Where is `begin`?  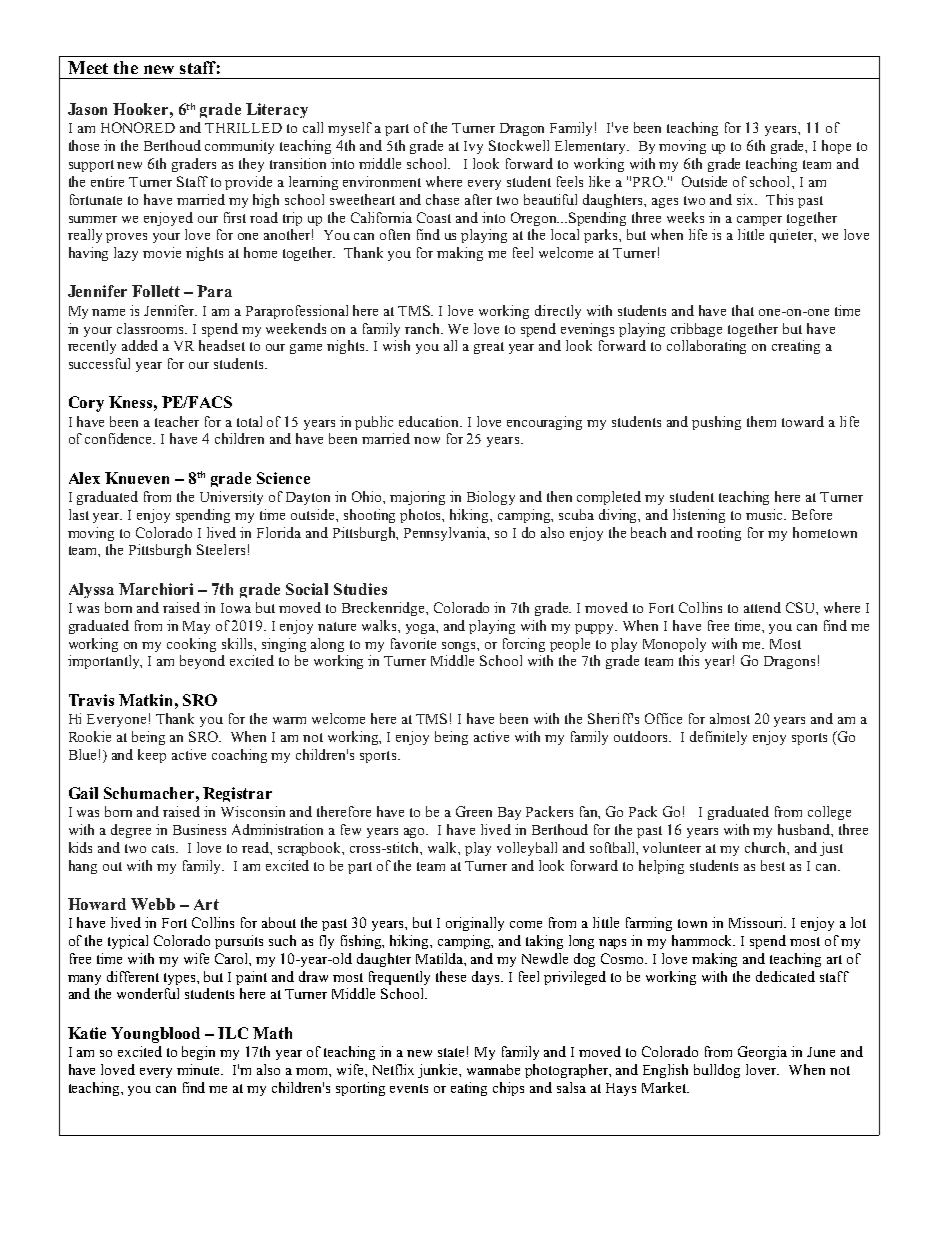 begin is located at coordinates (198, 1053).
